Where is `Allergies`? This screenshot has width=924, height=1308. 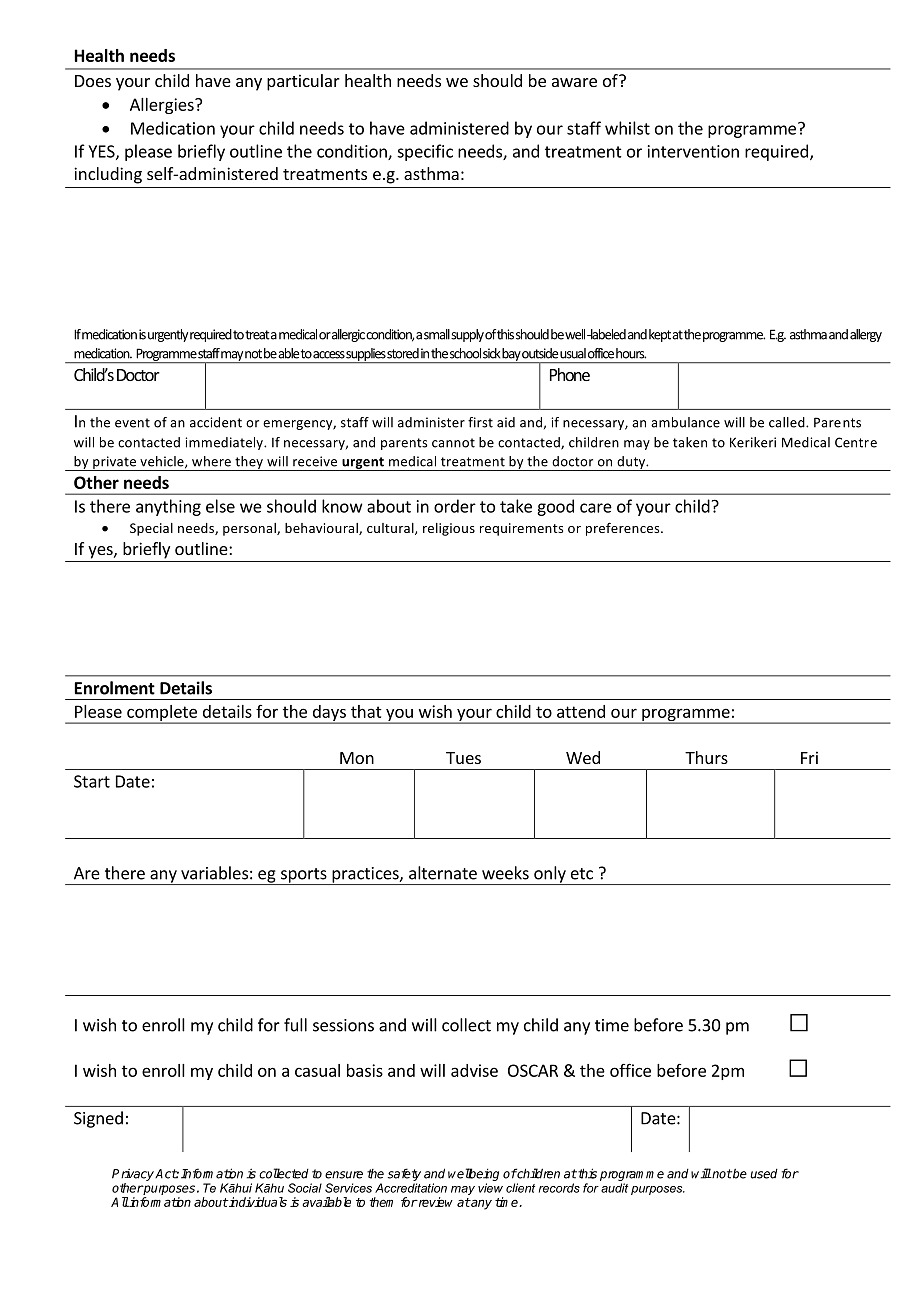
Allergies is located at coordinates (163, 106).
